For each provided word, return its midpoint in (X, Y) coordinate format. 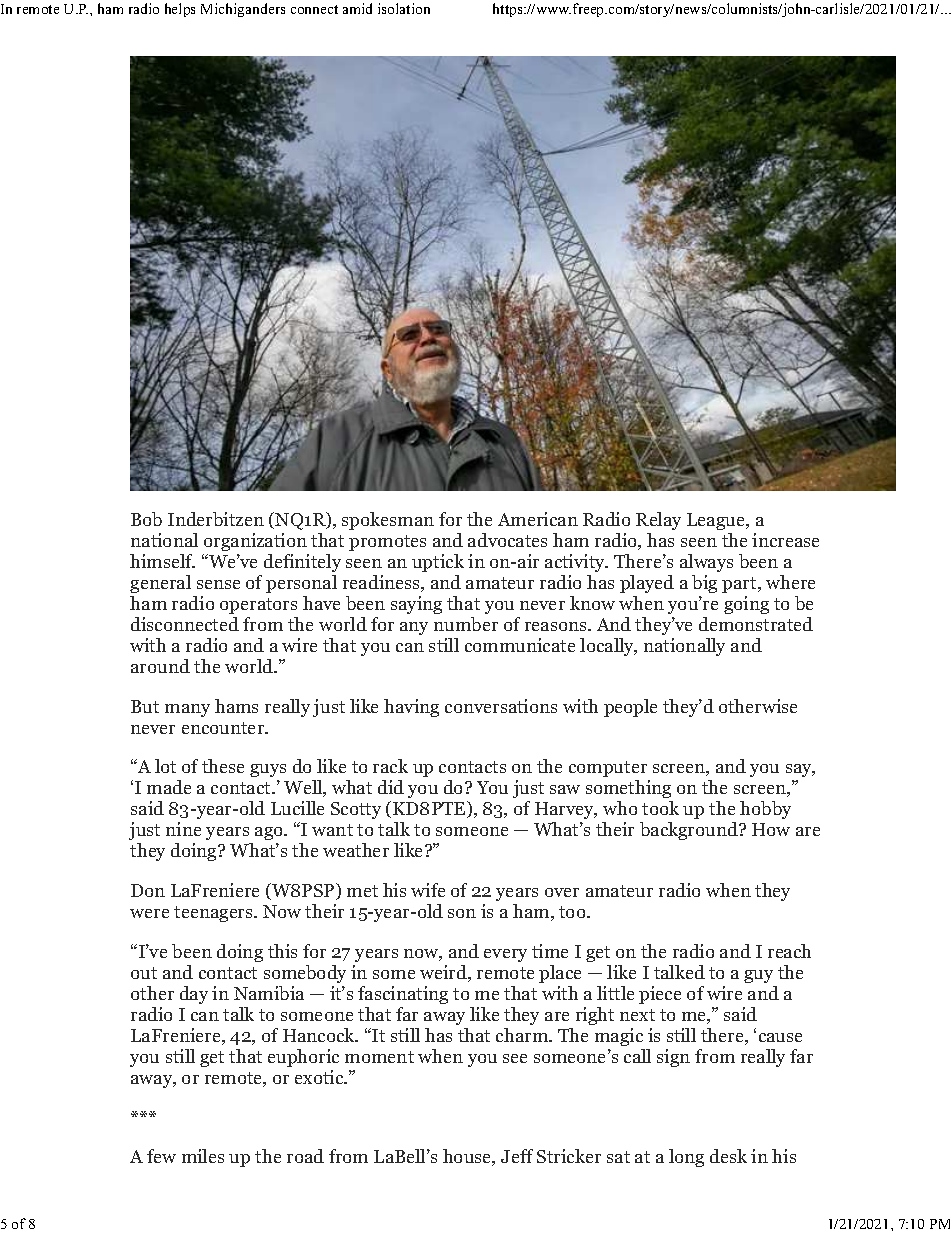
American (538, 519)
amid (357, 8)
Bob (146, 519)
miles (203, 1156)
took (660, 808)
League (717, 521)
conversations (501, 706)
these (223, 766)
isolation (404, 8)
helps (180, 10)
